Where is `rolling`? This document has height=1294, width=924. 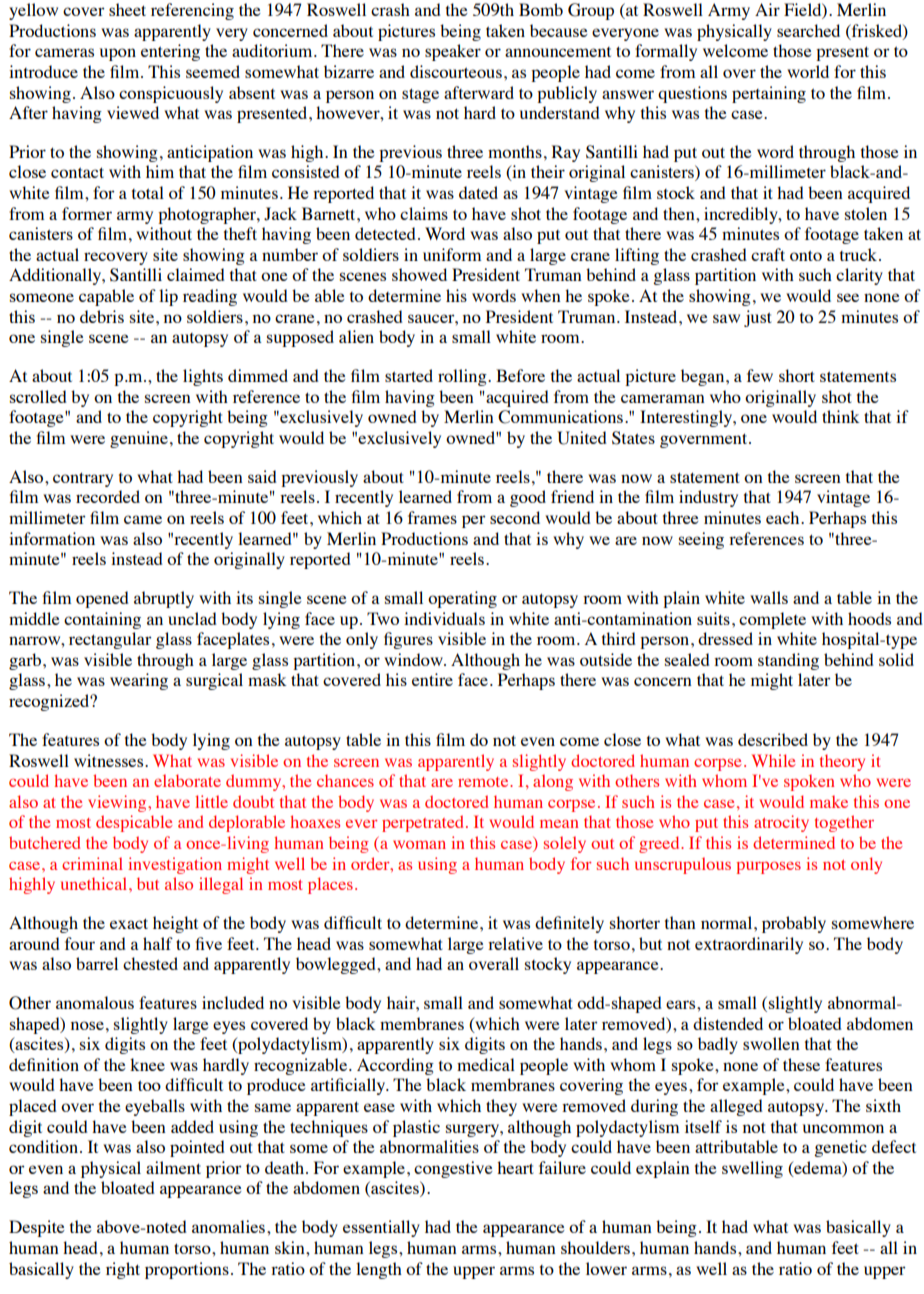
rolling is located at coordinates (463, 377).
